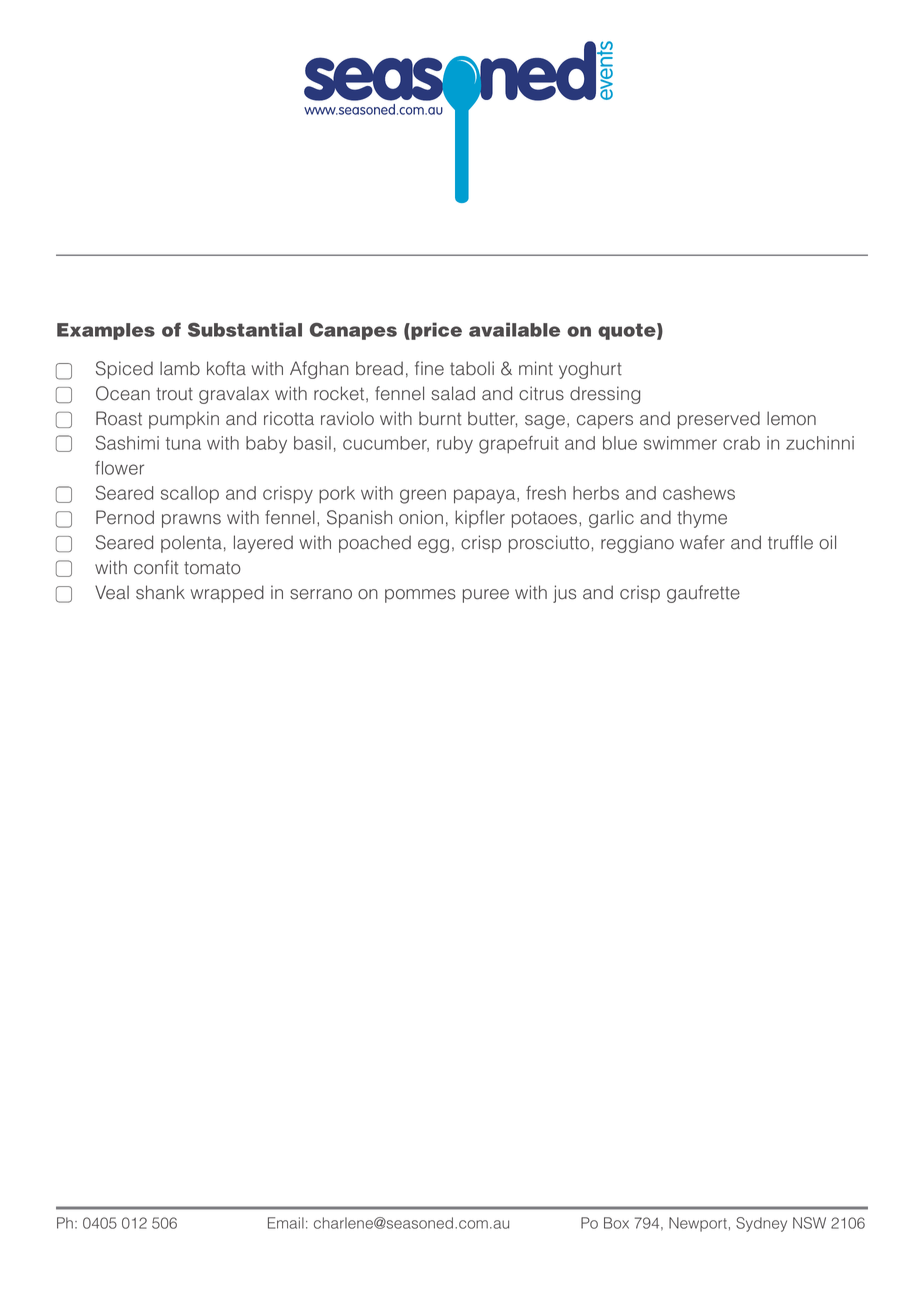 The image size is (924, 1308). I want to click on fine, so click(429, 368).
